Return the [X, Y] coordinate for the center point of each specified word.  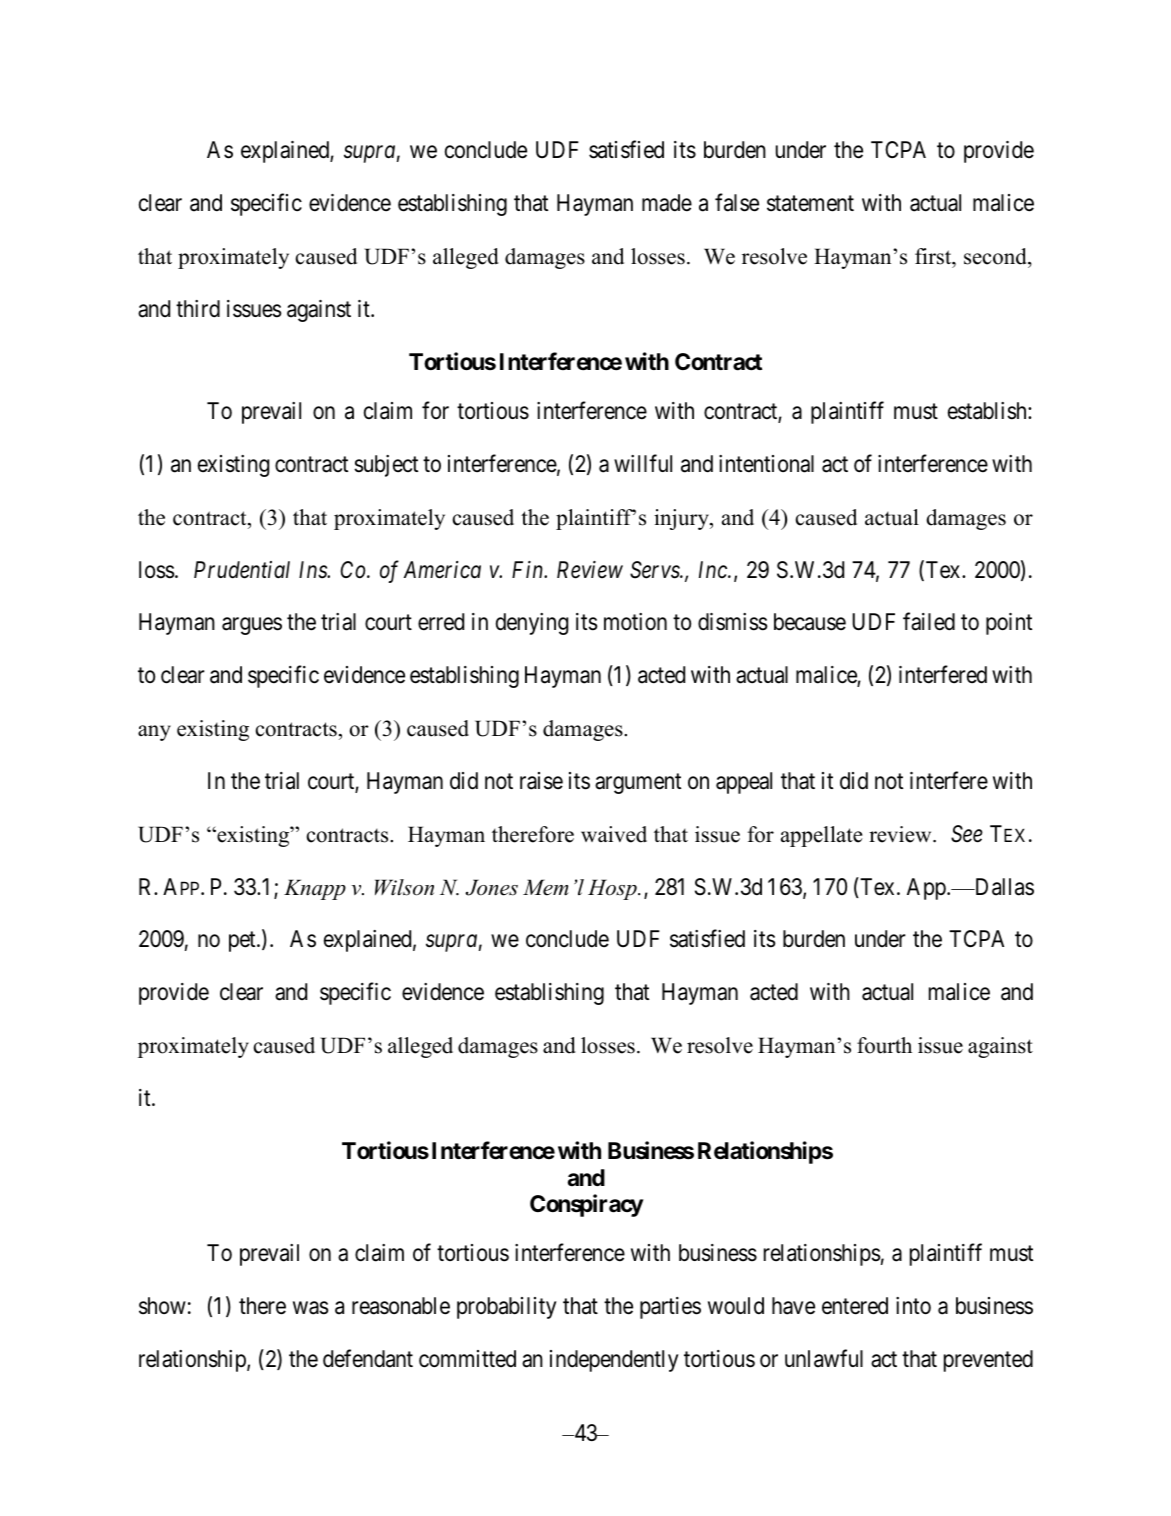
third [198, 309]
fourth [884, 1045]
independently [614, 1361]
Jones [491, 887]
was [311, 1308]
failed [929, 622]
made [667, 203]
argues [252, 626]
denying [532, 624]
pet [243, 942]
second [996, 256]
